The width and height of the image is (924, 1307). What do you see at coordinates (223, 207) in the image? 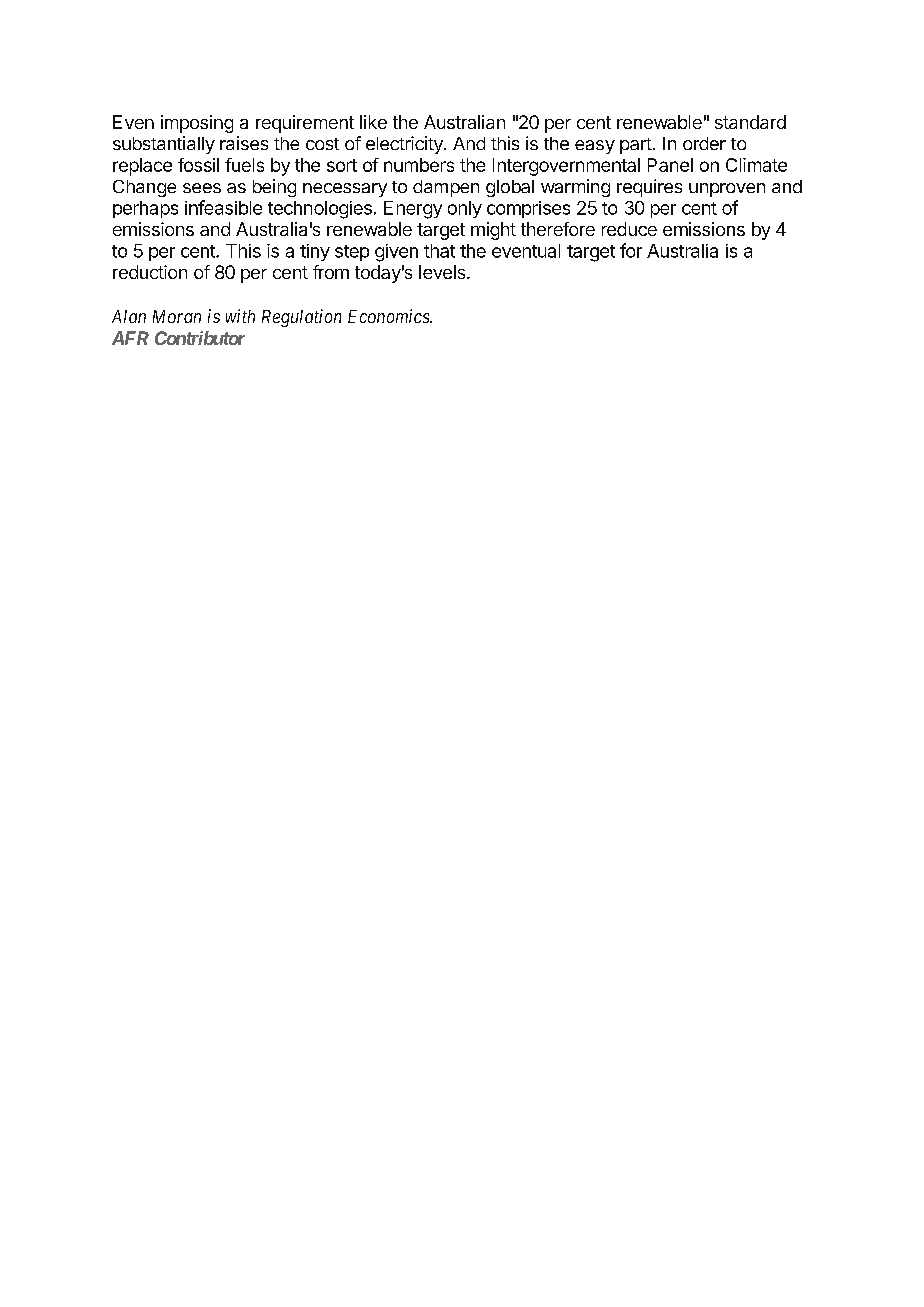
I see `infeasible` at bounding box center [223, 207].
